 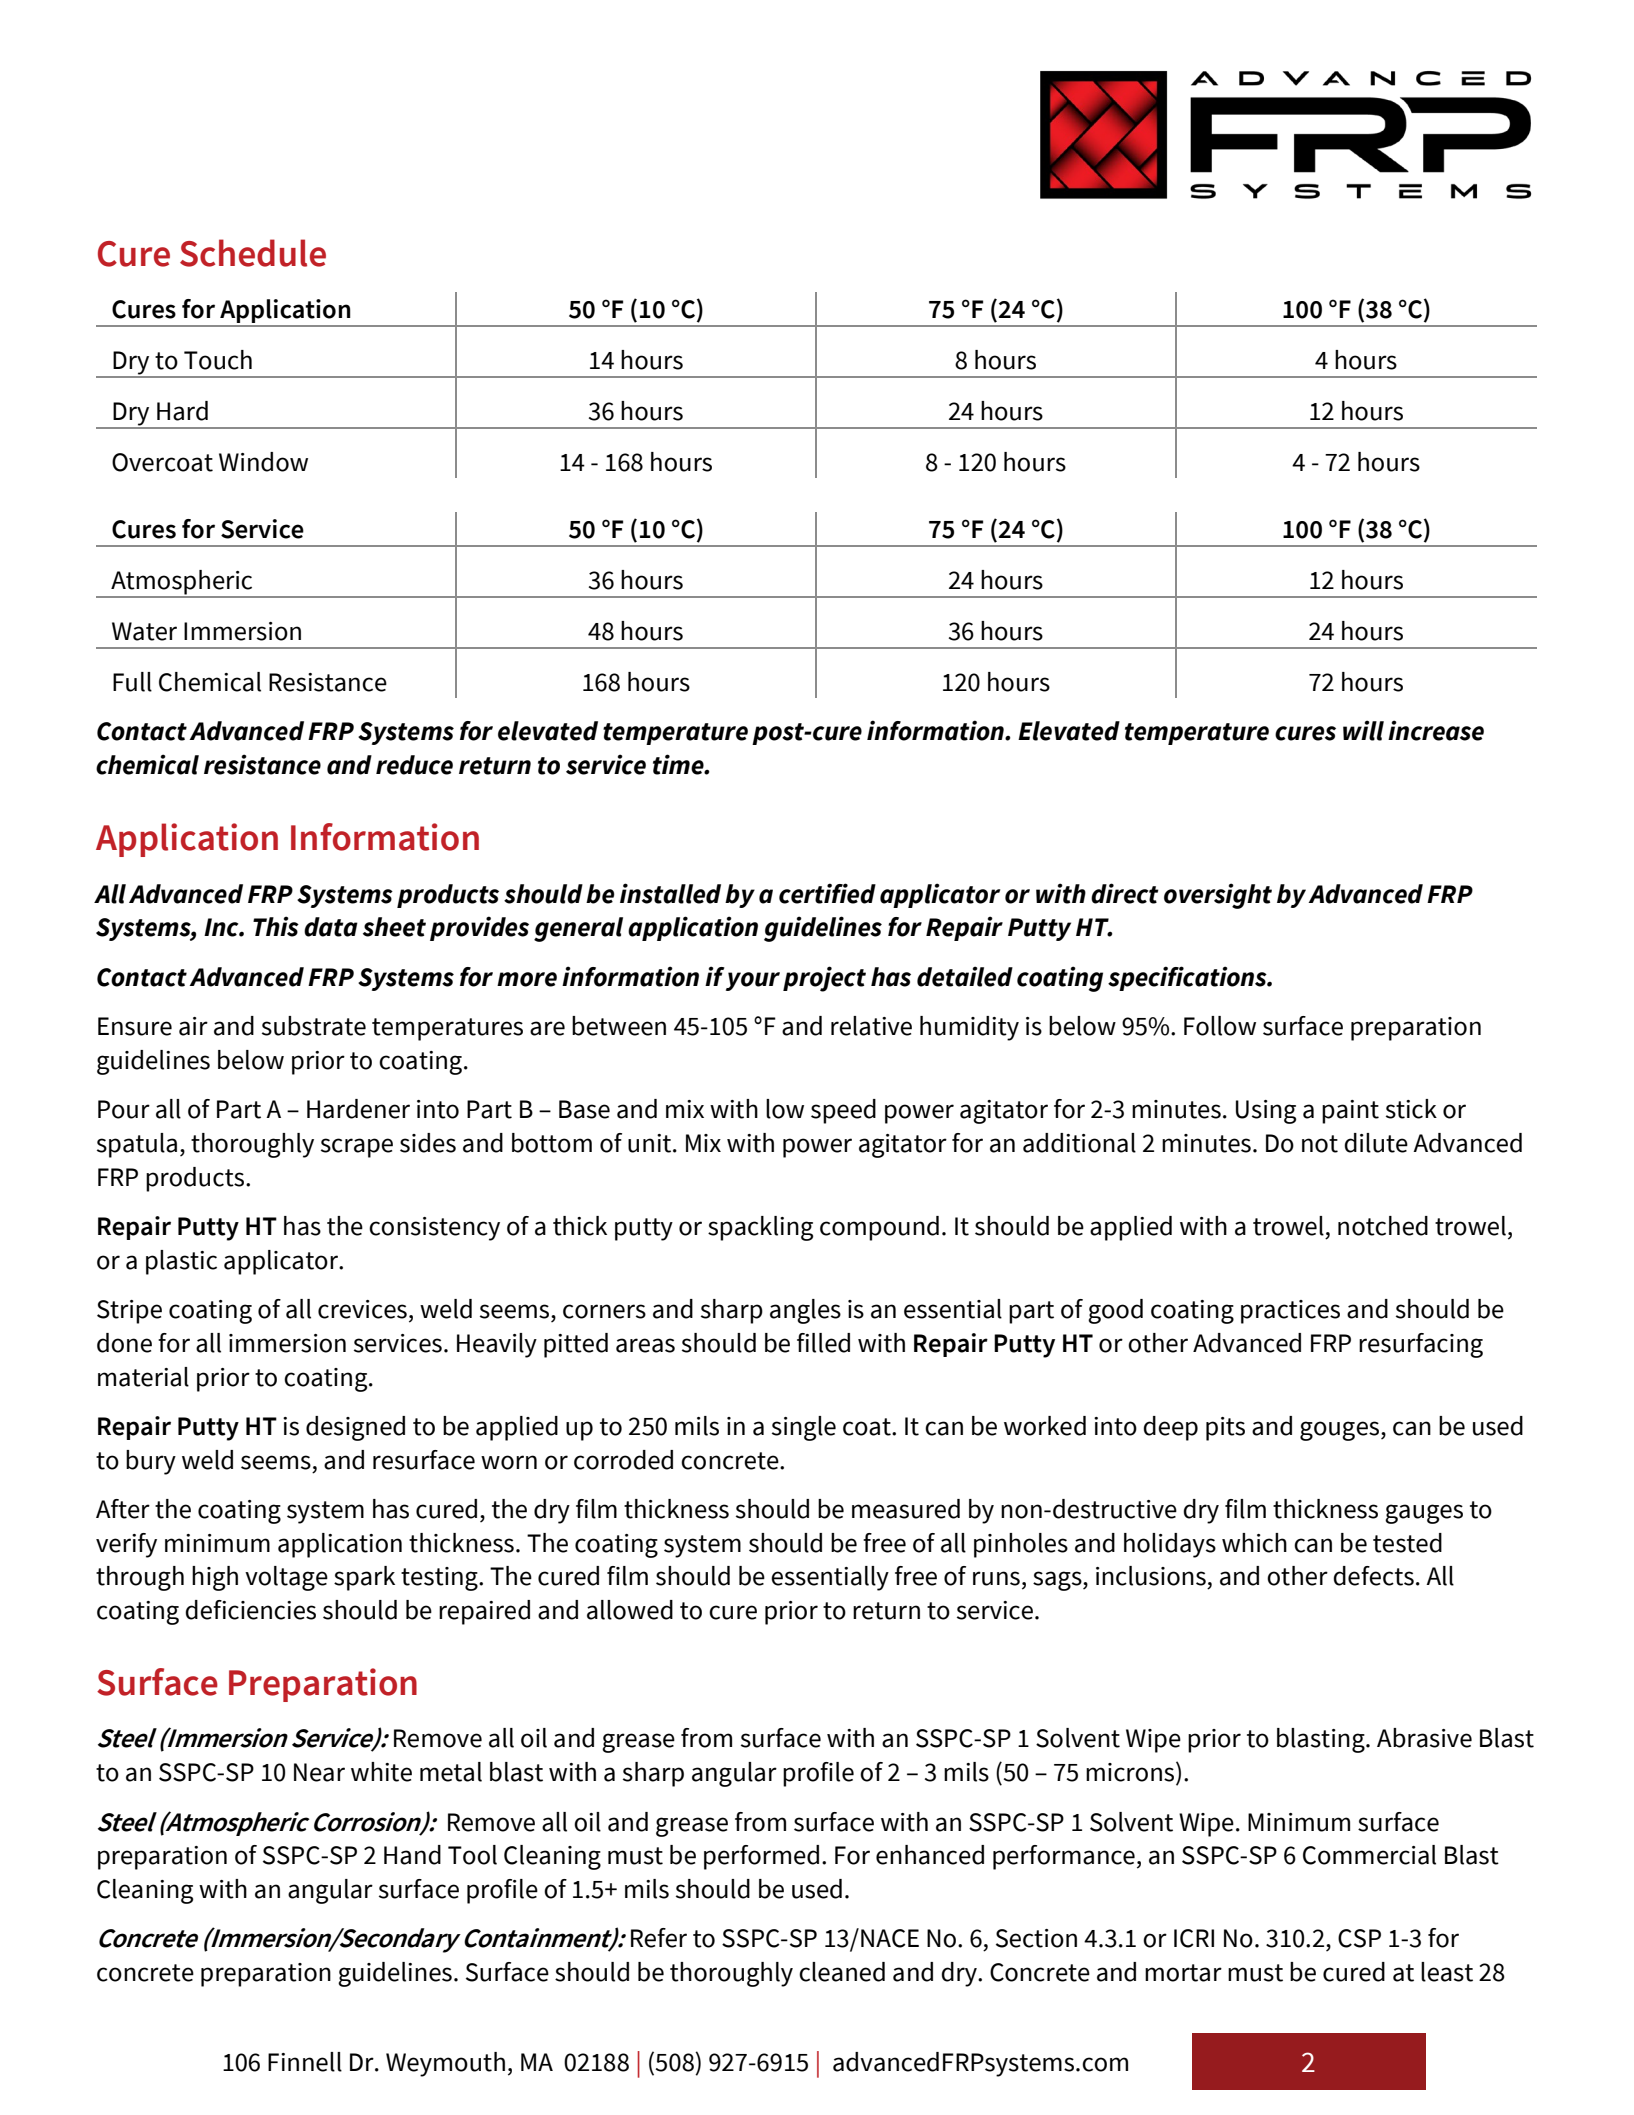 I want to click on Schedule, so click(x=253, y=253).
